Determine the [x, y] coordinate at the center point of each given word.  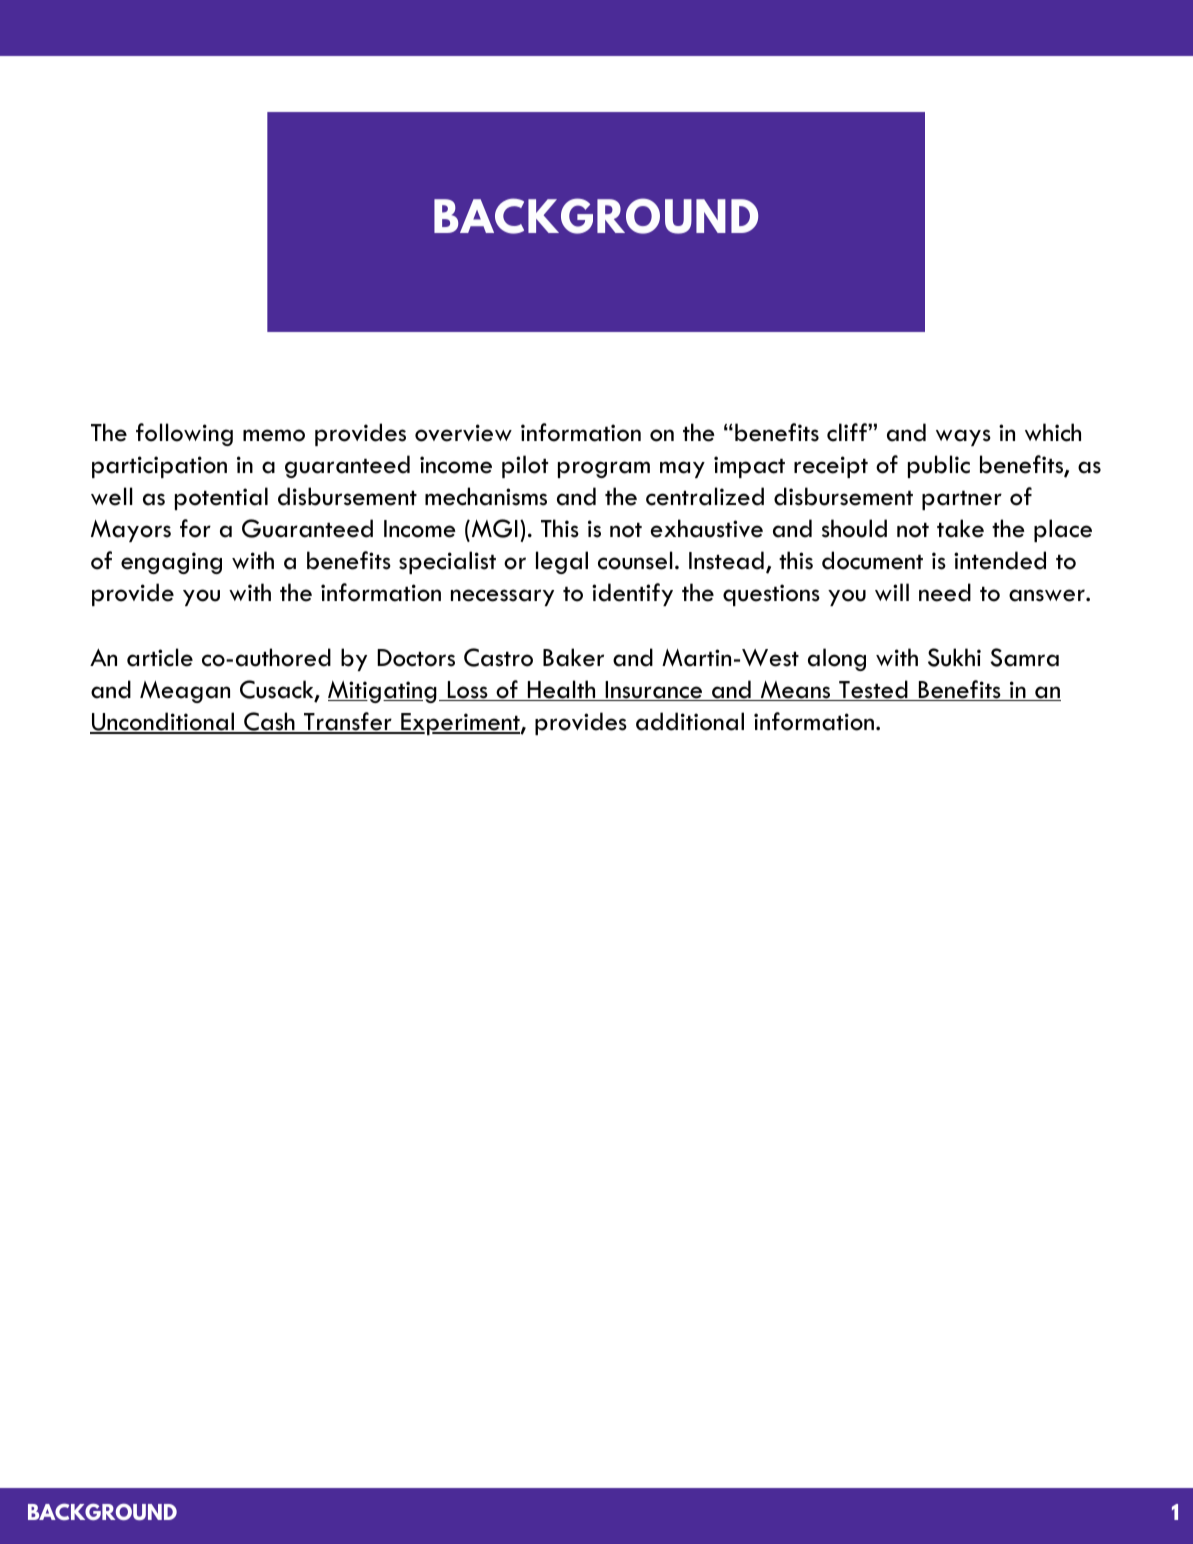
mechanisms [486, 496]
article [160, 657]
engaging [171, 563]
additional [690, 721]
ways [963, 437]
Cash [269, 723]
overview [463, 433]
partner [962, 500]
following [184, 434]
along [837, 659]
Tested [873, 690]
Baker [573, 657]
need [945, 592]
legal [562, 562]
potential [221, 498]
